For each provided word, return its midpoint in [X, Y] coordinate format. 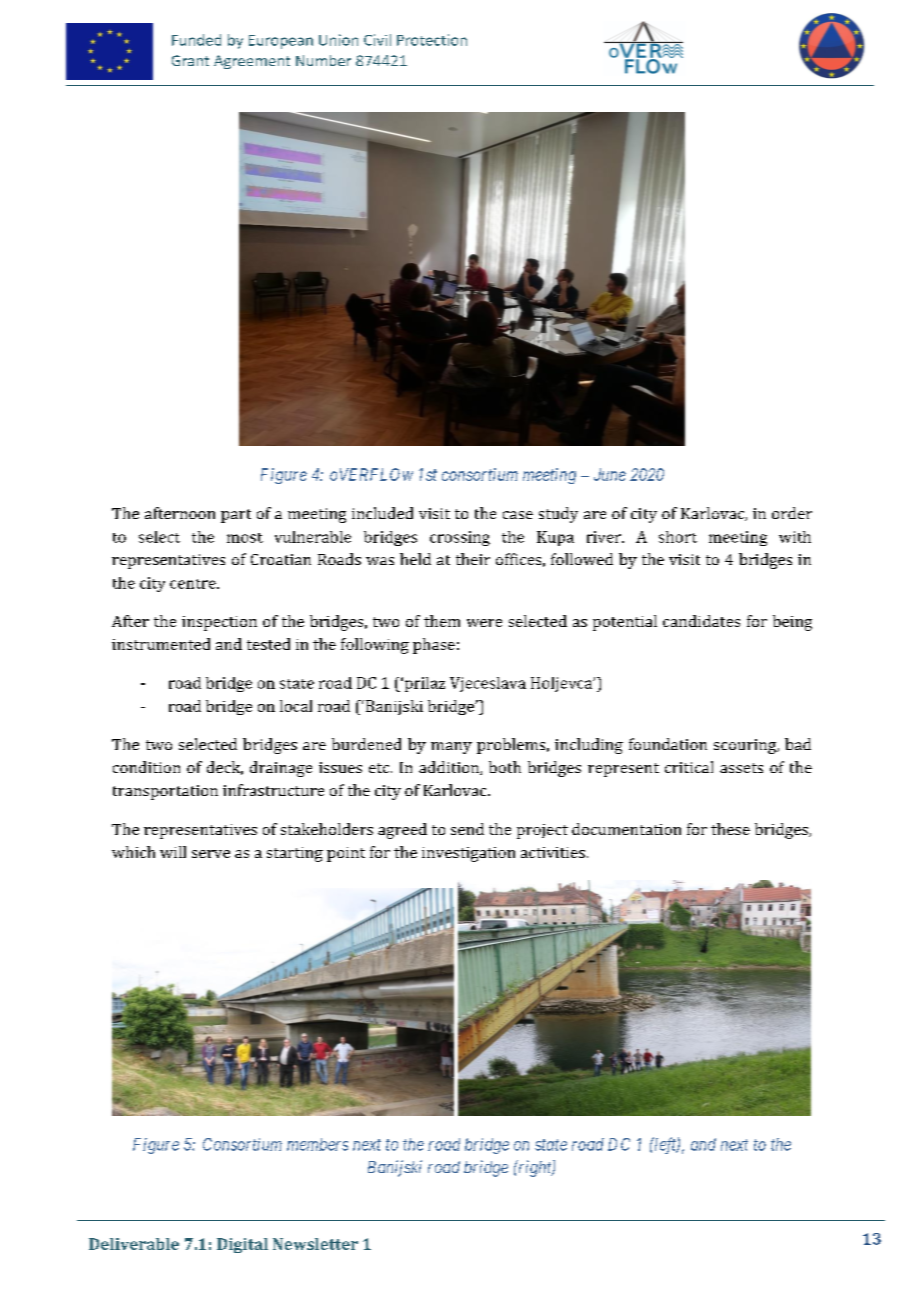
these [730, 829]
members [317, 1144]
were [484, 623]
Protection [432, 40]
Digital [242, 1245]
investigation [468, 854]
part [236, 516]
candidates [701, 621]
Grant [190, 60]
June [610, 474]
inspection [219, 623]
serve [211, 854]
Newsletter [315, 1244]
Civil [377, 40]
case [518, 515]
